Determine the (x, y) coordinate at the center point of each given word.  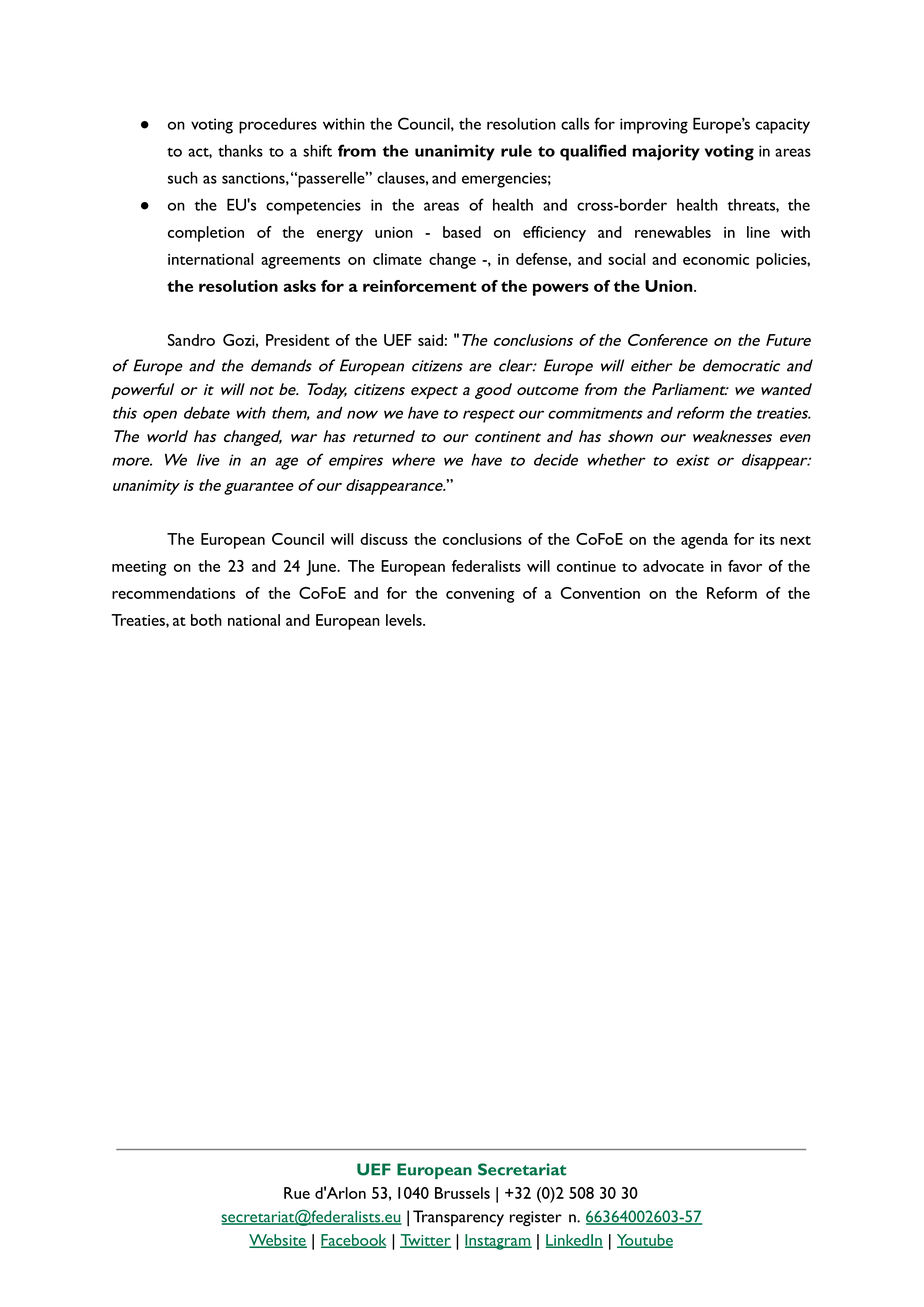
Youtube (645, 1241)
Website (278, 1241)
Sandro (191, 340)
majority (666, 152)
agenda (704, 541)
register (536, 1218)
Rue (297, 1193)
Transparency (458, 1218)
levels (405, 620)
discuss (384, 539)
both (206, 620)
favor (745, 566)
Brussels (462, 1193)
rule (516, 150)
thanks (240, 151)
